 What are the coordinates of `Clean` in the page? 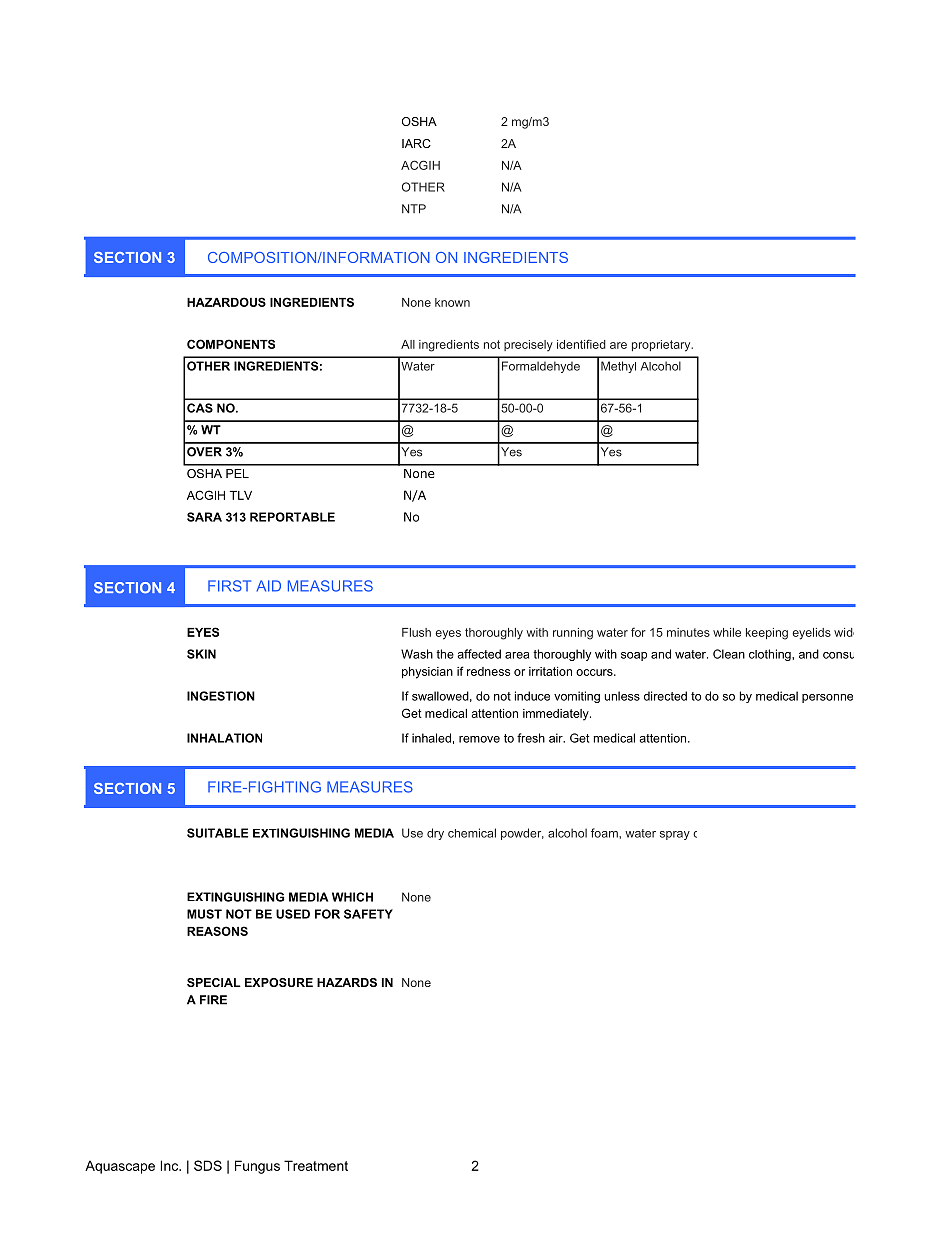 It's located at (729, 654).
